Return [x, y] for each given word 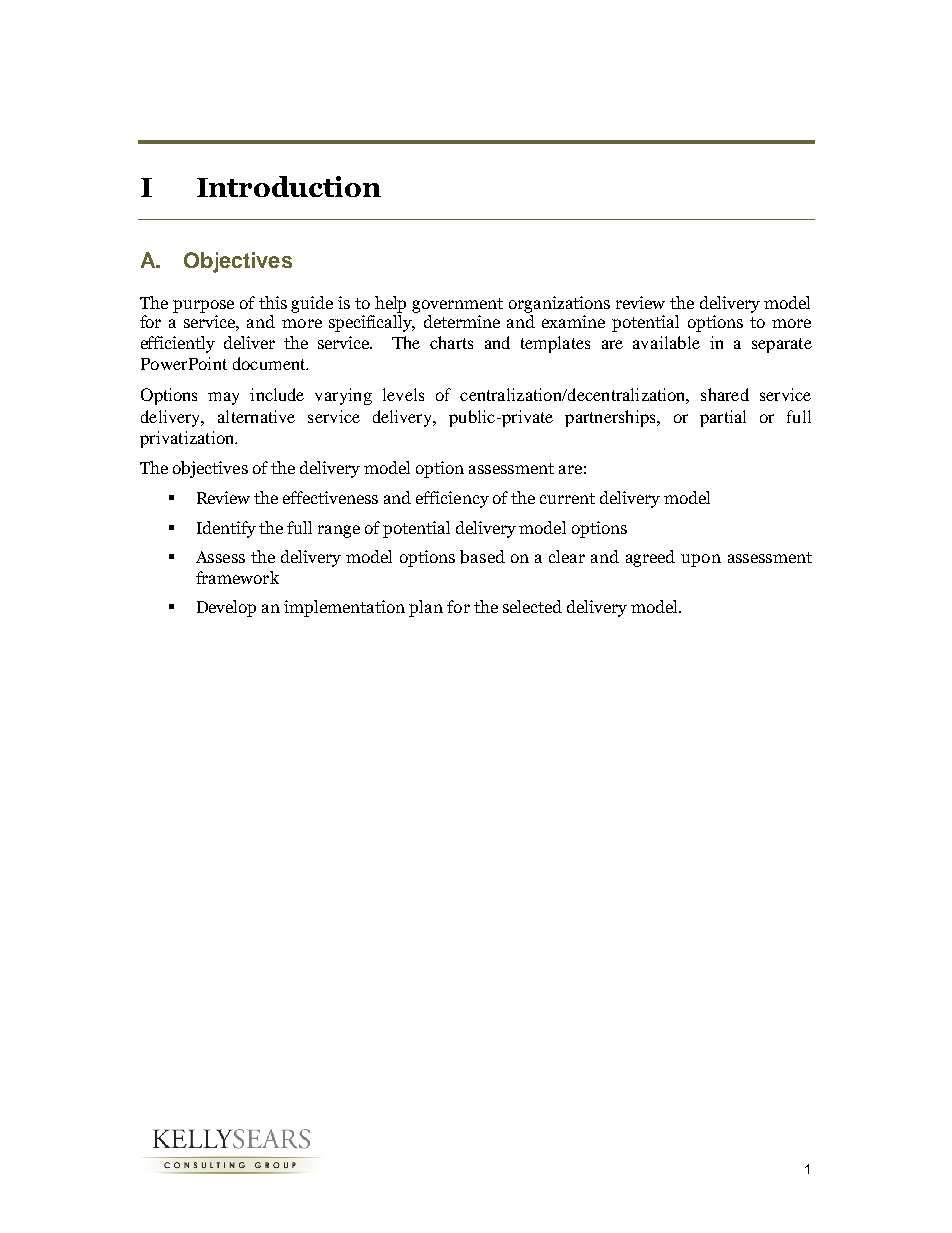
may [223, 398]
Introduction [289, 186]
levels [403, 394]
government [457, 305]
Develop [226, 608]
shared [725, 394]
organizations [559, 304]
